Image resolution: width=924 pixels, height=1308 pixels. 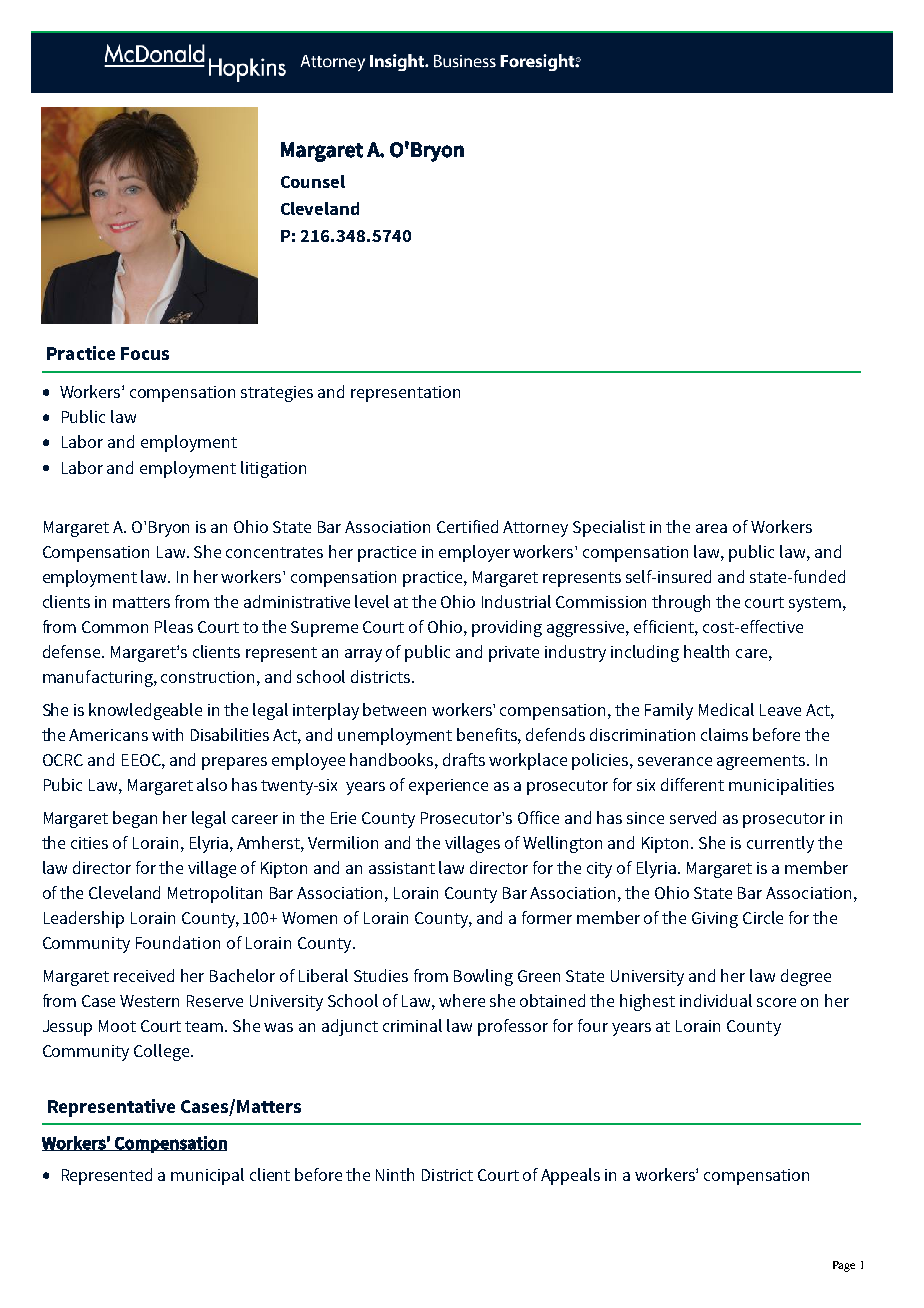 I want to click on Counsel, so click(x=313, y=181).
